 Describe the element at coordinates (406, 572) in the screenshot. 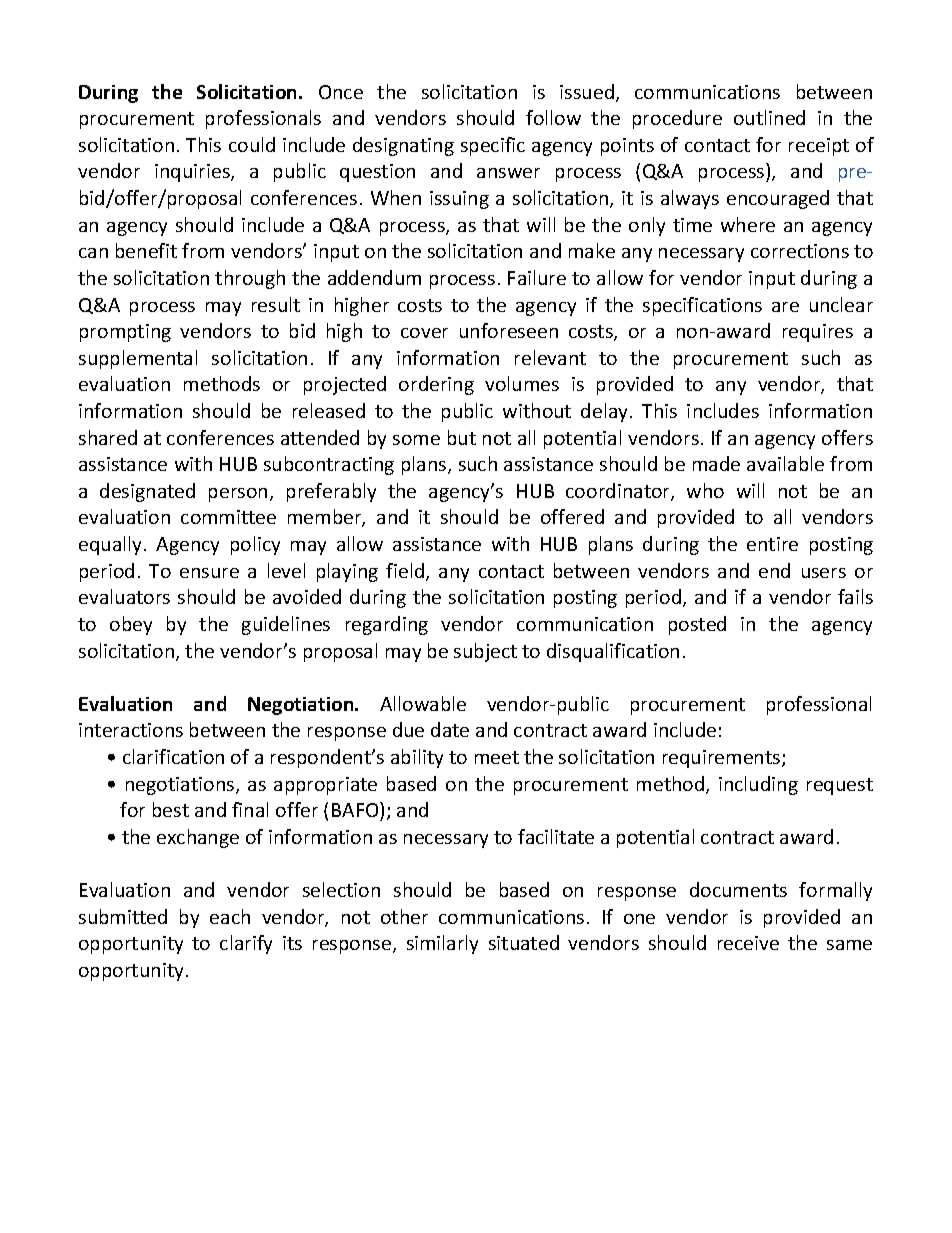

I see `field` at that location.
